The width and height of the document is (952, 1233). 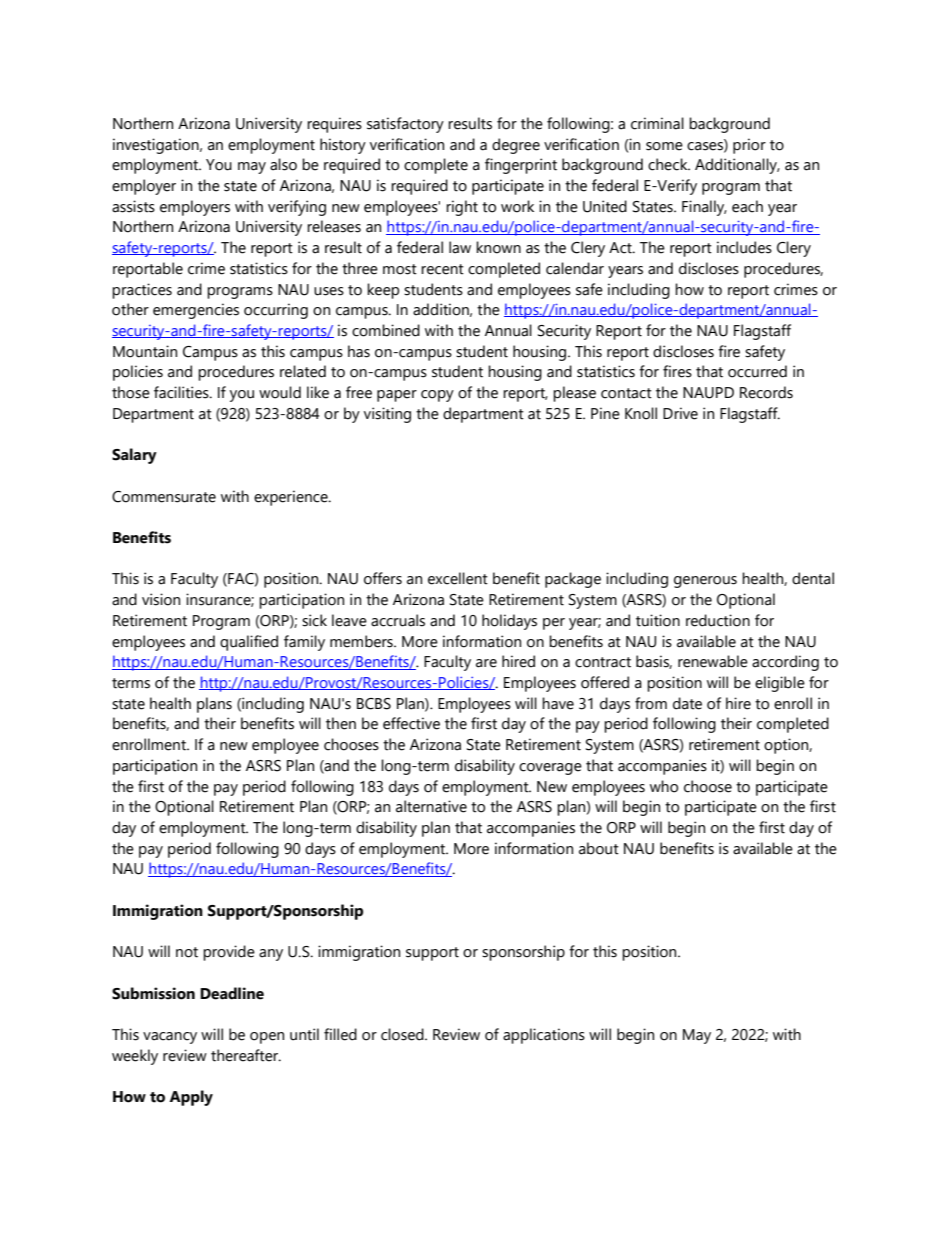 What do you see at coordinates (458, 578) in the document?
I see `excellent` at bounding box center [458, 578].
